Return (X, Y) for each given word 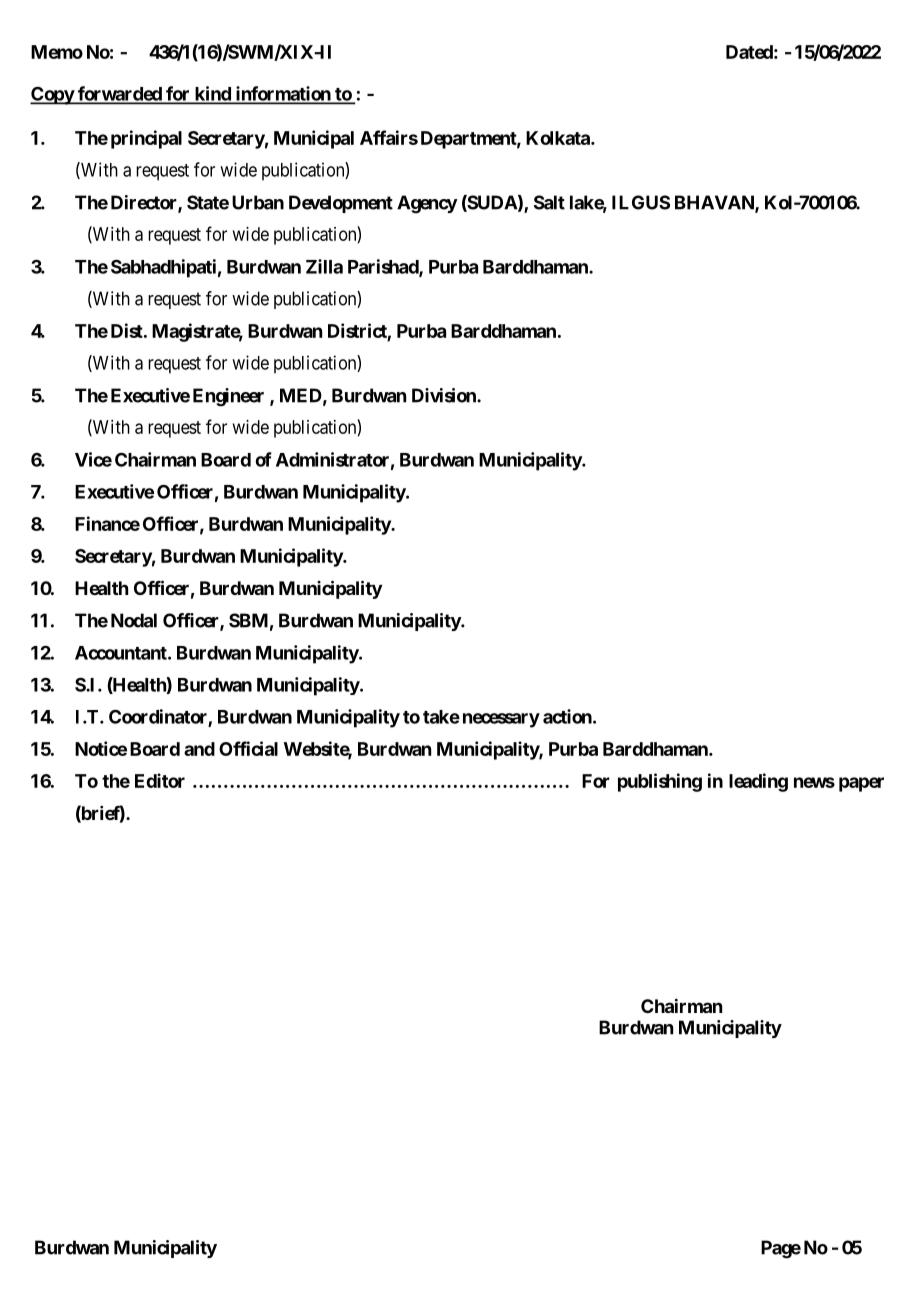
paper (861, 784)
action (568, 716)
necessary (501, 720)
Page (781, 1249)
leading (758, 782)
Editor (160, 780)
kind (212, 94)
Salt (549, 202)
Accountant (122, 653)
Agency (427, 204)
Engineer (228, 397)
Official (248, 748)
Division (445, 395)
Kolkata (559, 138)
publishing (660, 782)
